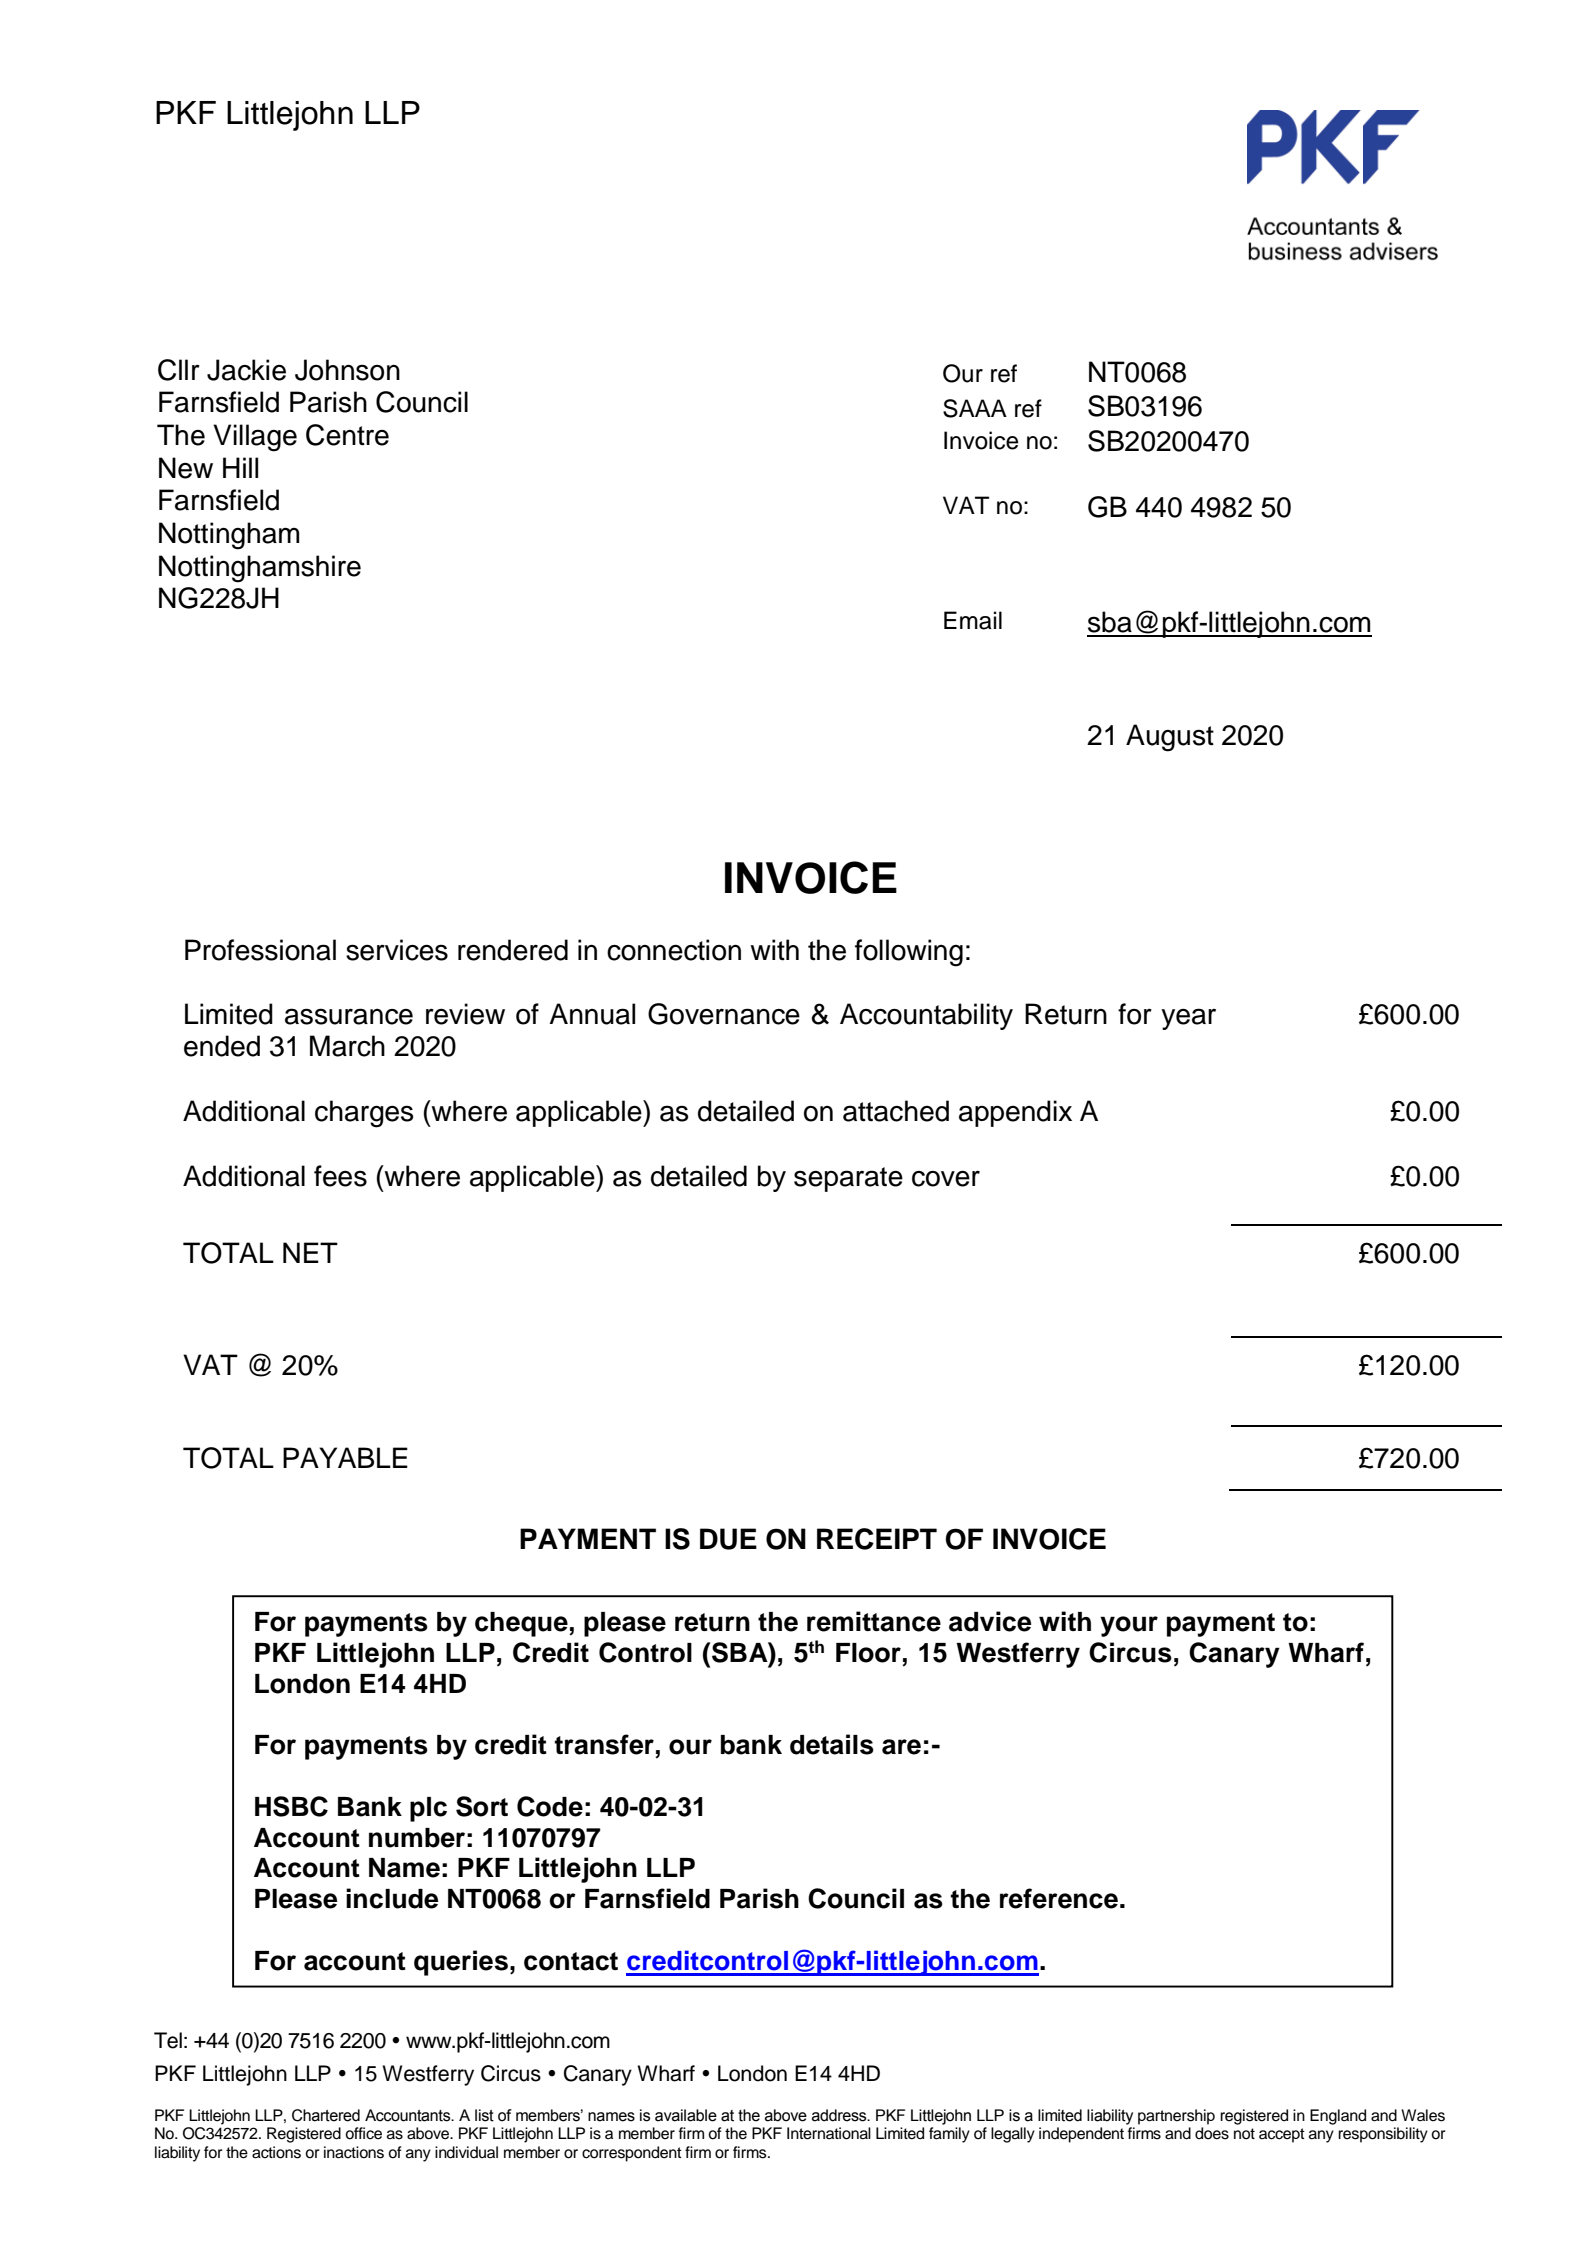  What do you see at coordinates (326, 2115) in the document?
I see `Chartered` at bounding box center [326, 2115].
